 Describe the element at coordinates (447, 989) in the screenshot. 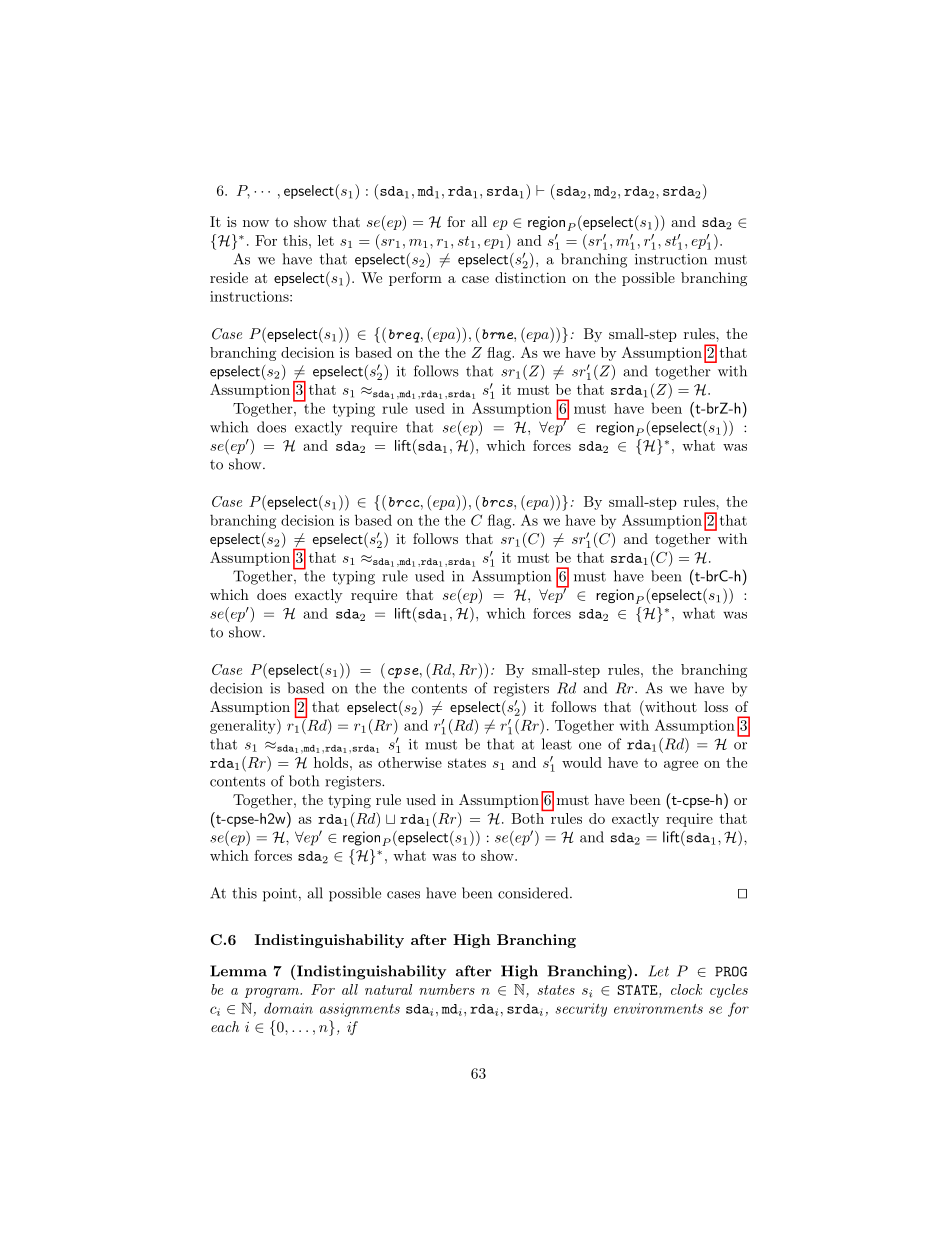

I see `numbers` at that location.
